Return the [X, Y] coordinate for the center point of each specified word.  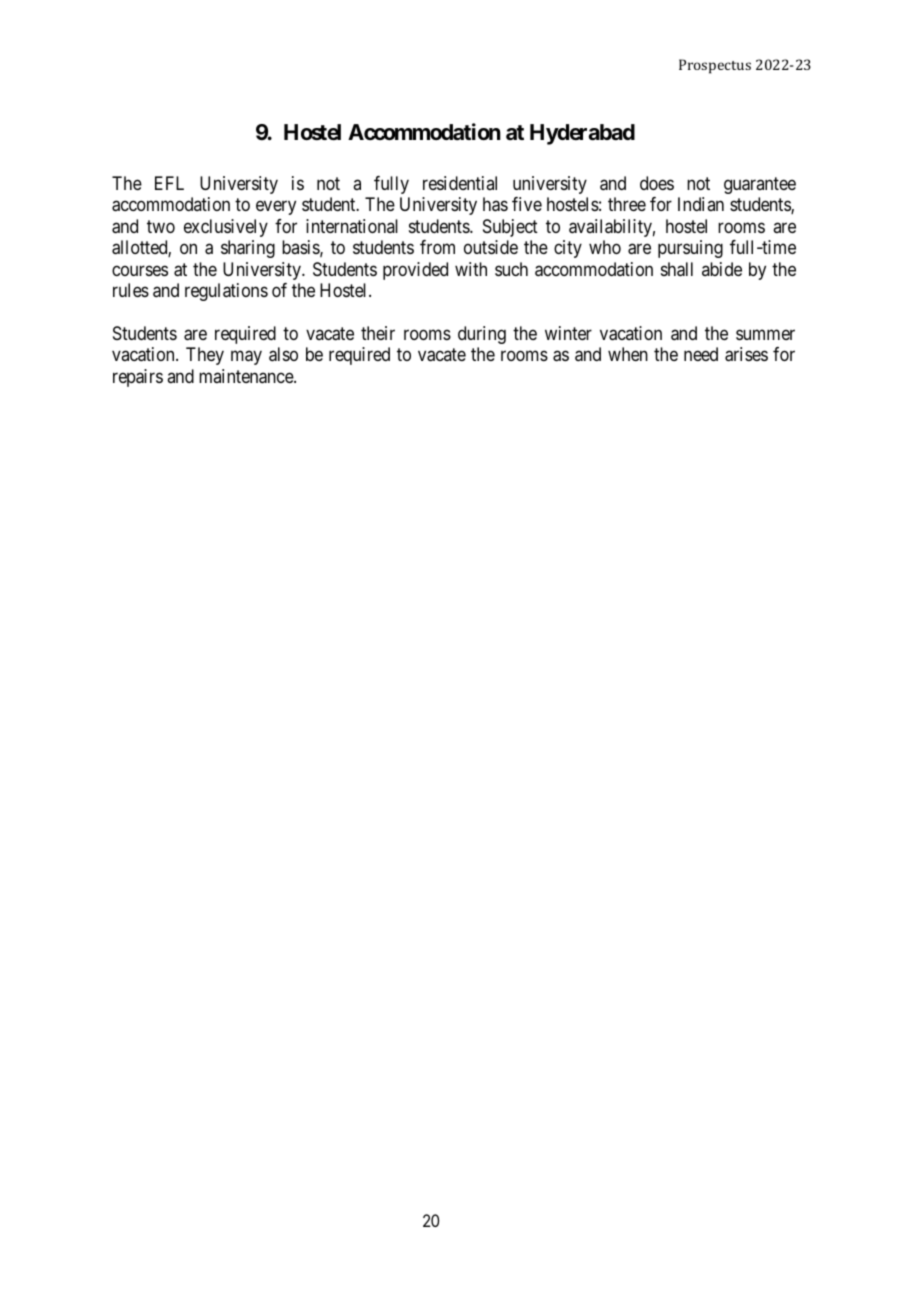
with [471, 269]
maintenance [247, 376]
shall [677, 269]
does [657, 183]
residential [460, 183]
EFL [169, 183]
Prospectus [715, 66]
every [276, 208]
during [482, 335]
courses [140, 270]
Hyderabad [582, 134]
